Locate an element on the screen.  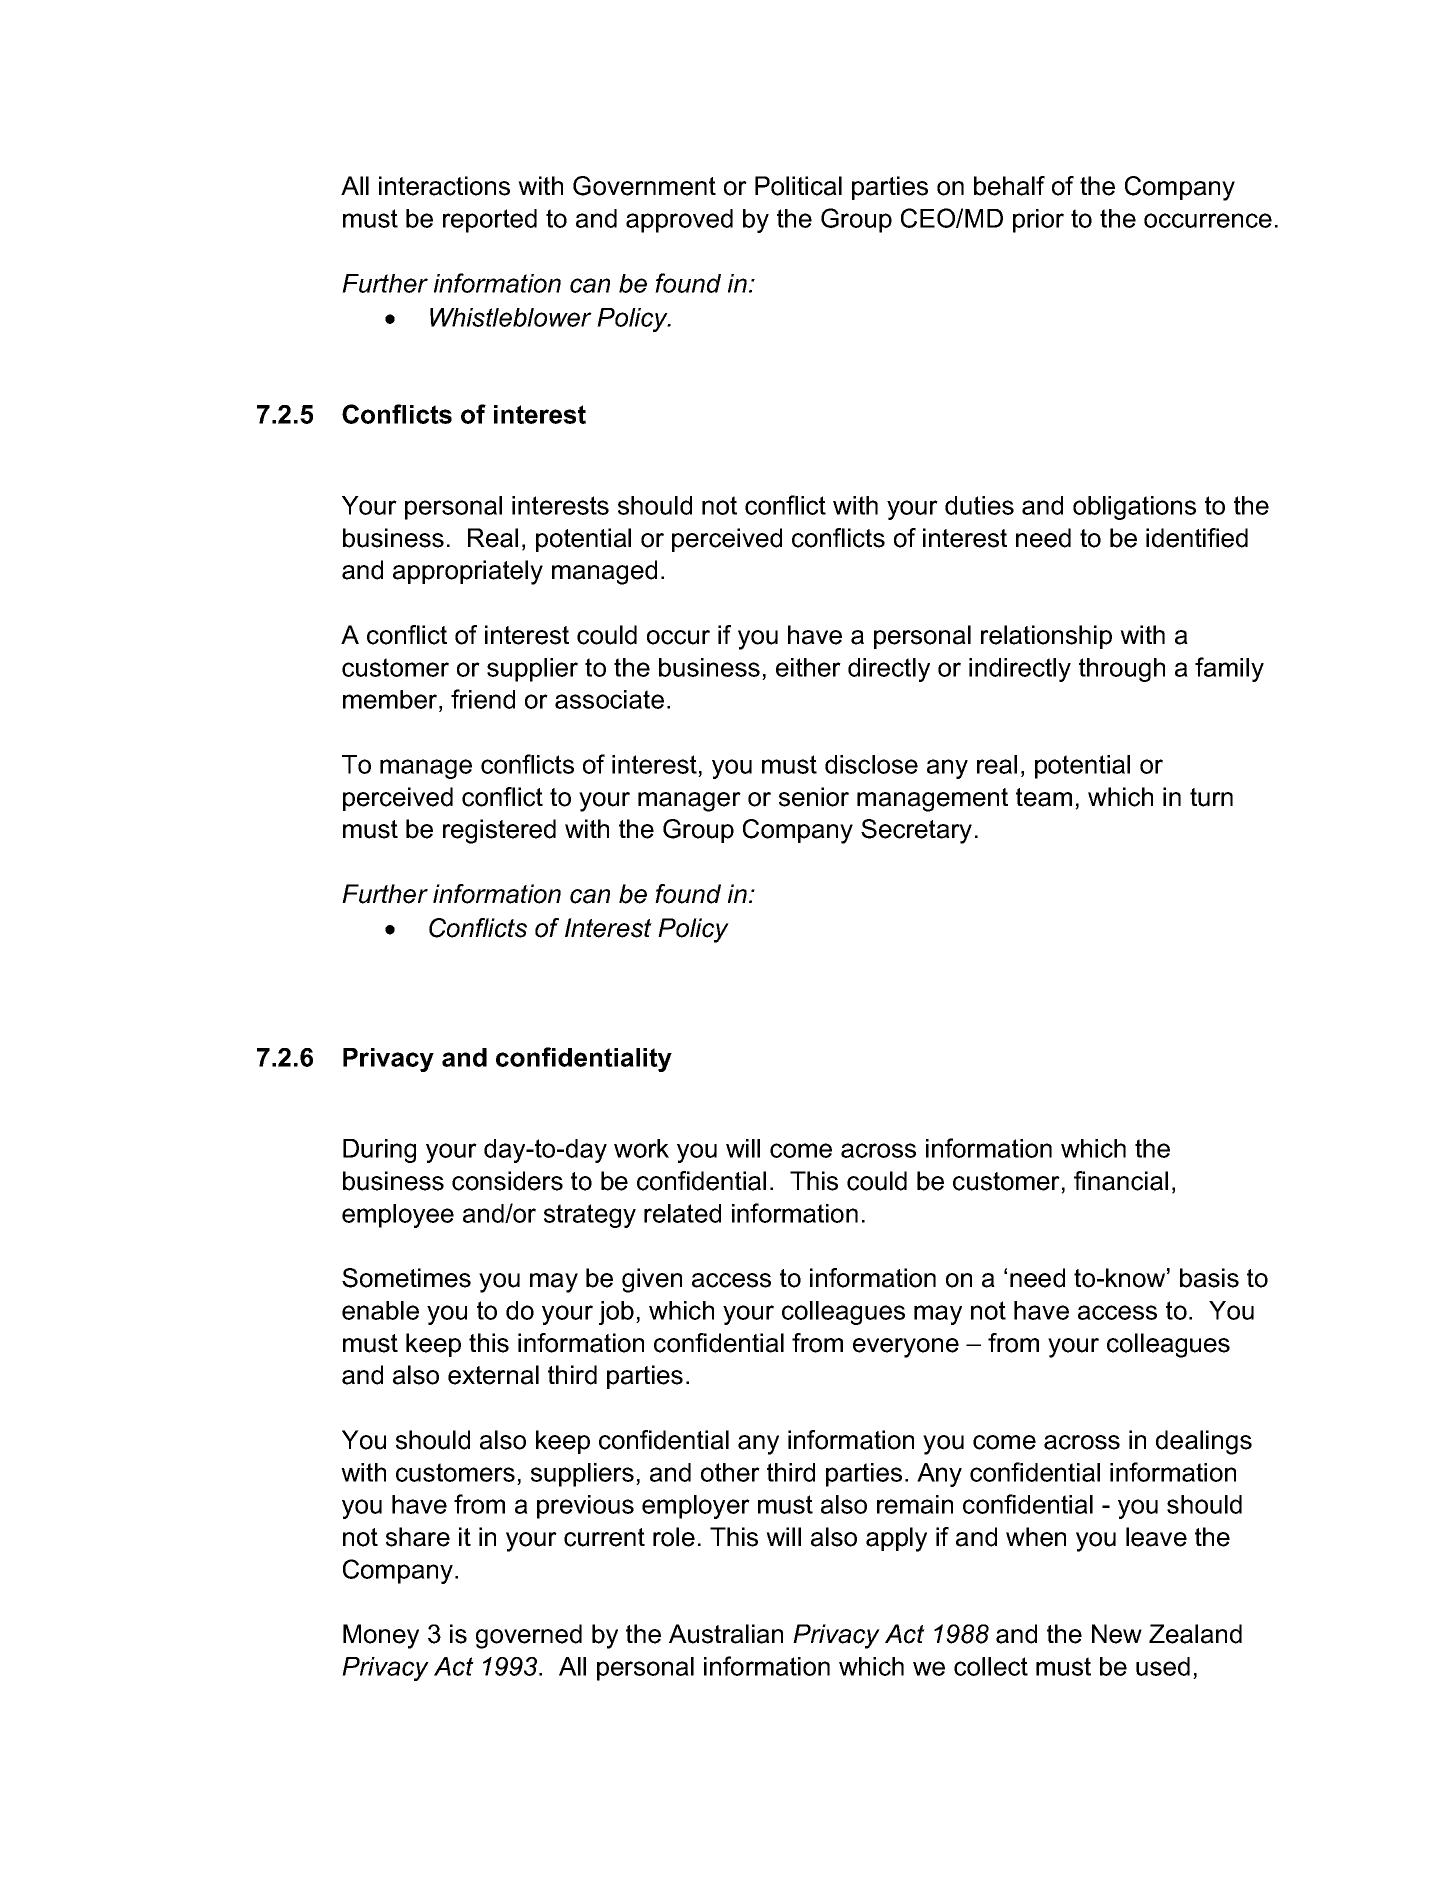
governed is located at coordinates (529, 1636).
